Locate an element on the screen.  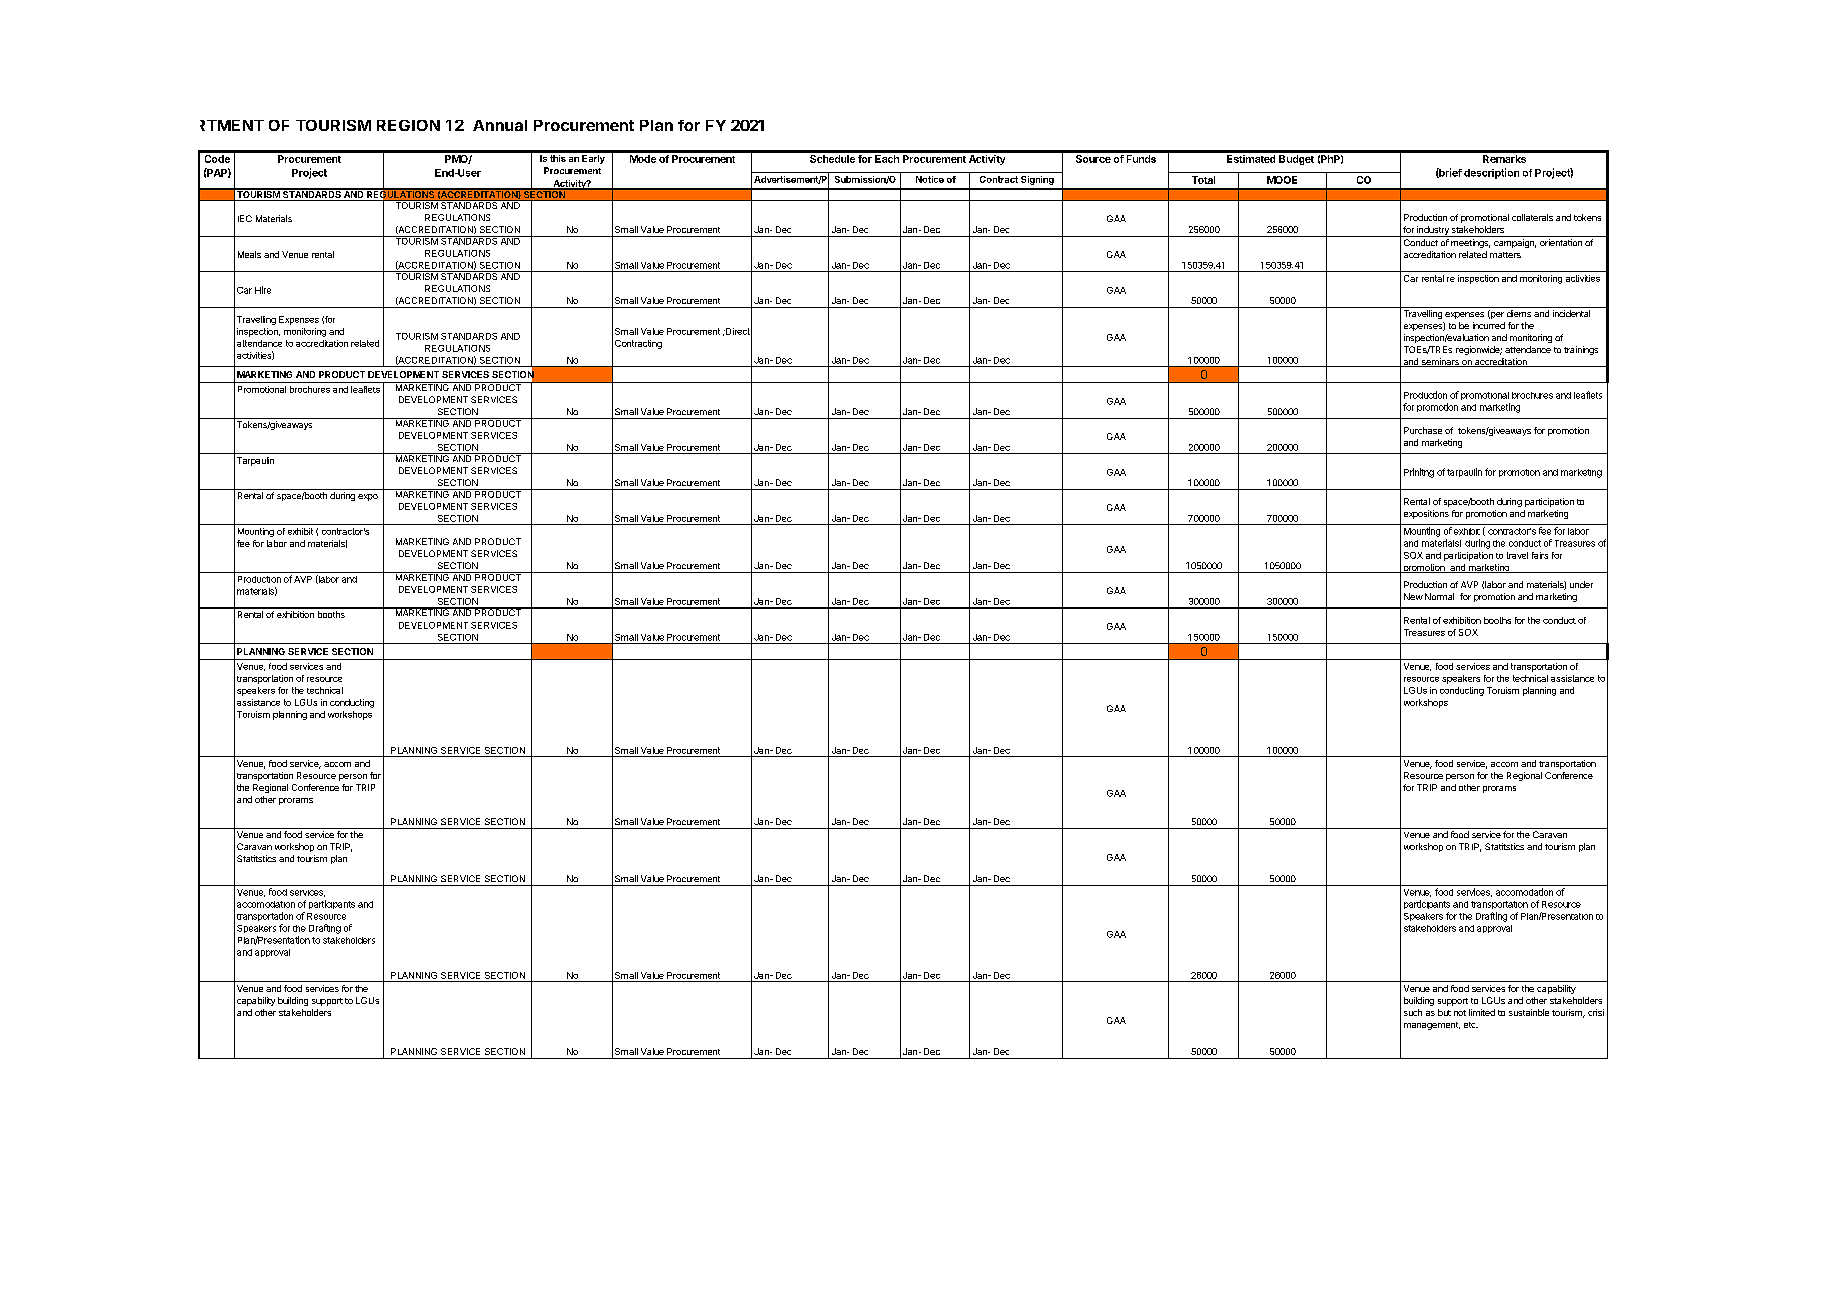
Annual is located at coordinates (500, 125).
